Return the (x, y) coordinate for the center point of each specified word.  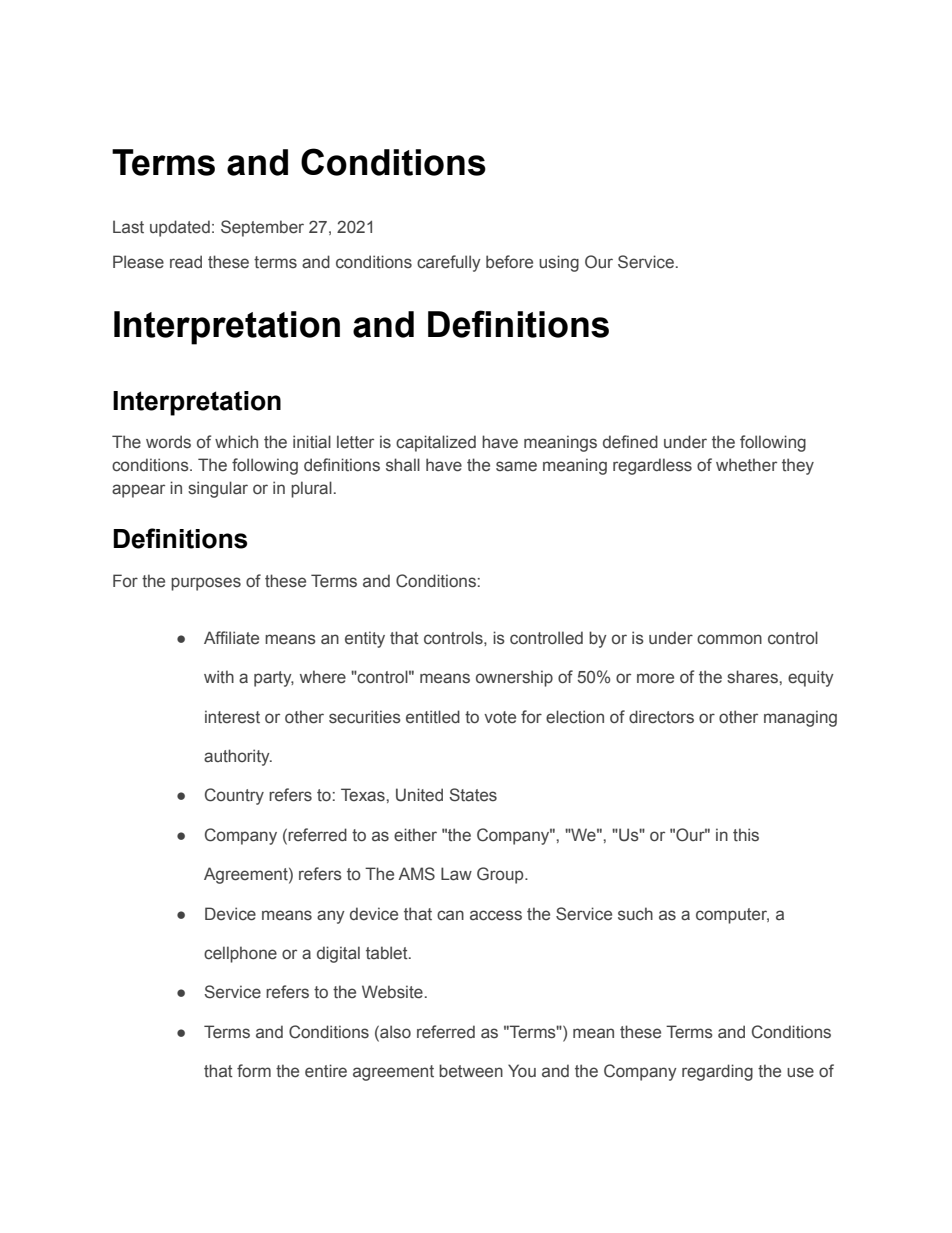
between (471, 1071)
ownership (514, 678)
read (186, 262)
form (254, 1070)
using (559, 263)
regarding (717, 1072)
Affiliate (231, 638)
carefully (449, 263)
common (729, 639)
